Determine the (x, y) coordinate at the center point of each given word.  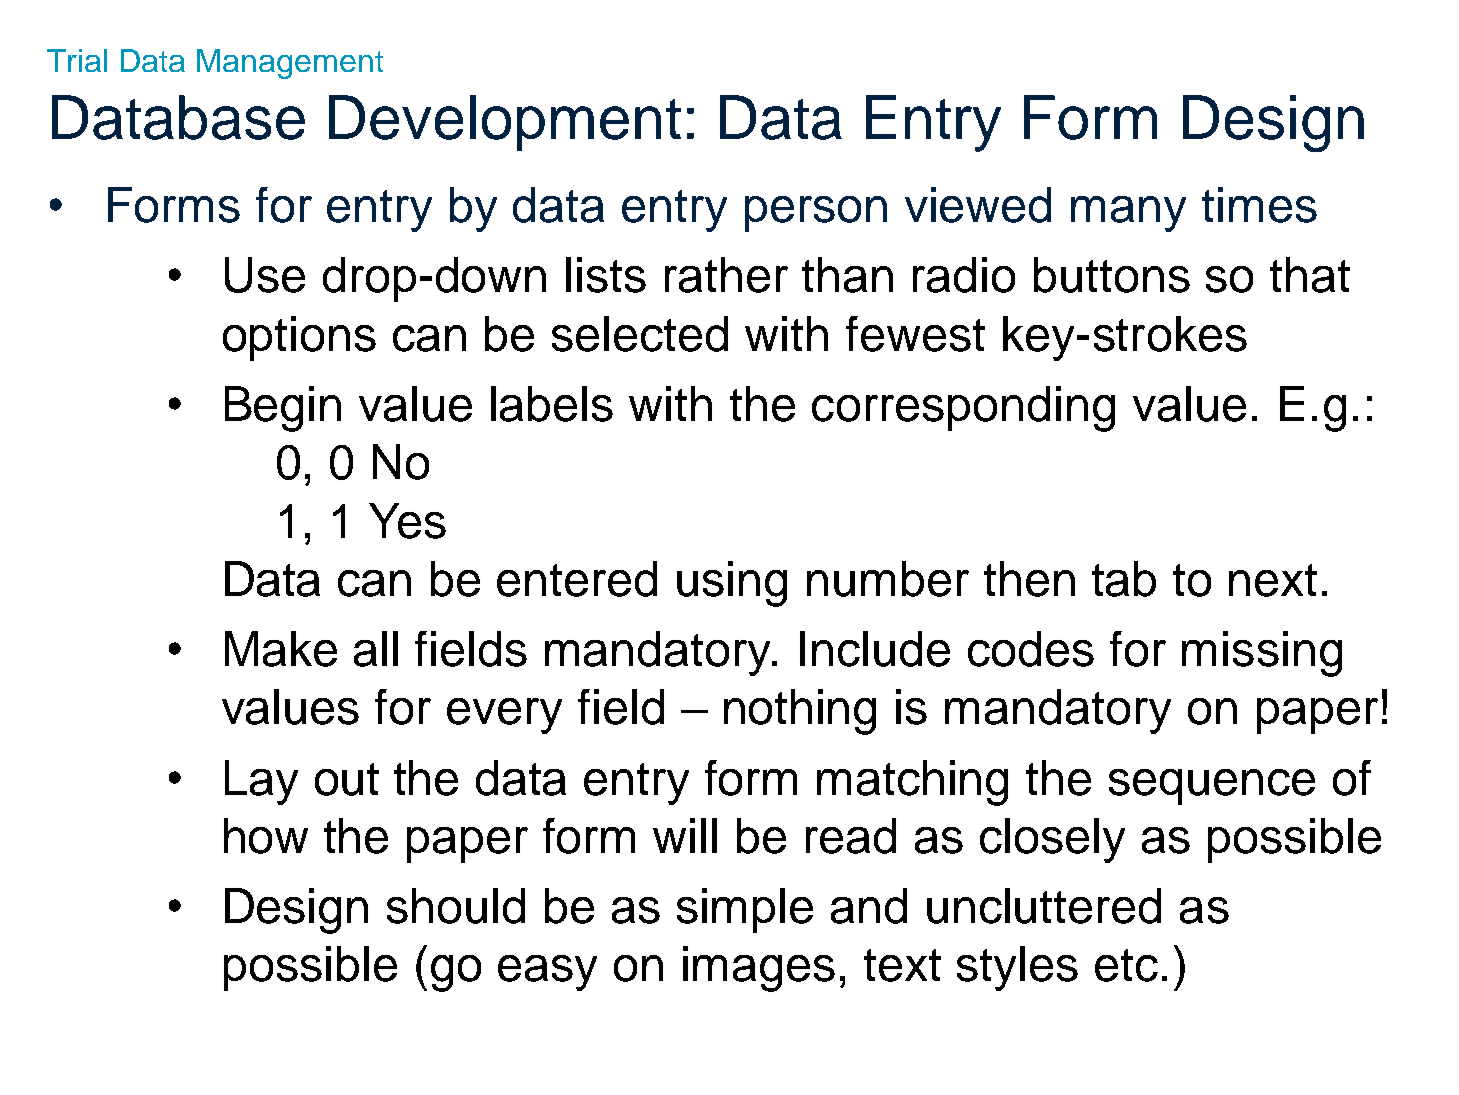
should (456, 906)
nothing (800, 712)
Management (290, 64)
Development (505, 123)
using (732, 584)
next (1273, 580)
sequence (1212, 787)
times (1259, 205)
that (1310, 275)
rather (726, 275)
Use (265, 275)
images (759, 969)
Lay (261, 782)
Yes (407, 521)
